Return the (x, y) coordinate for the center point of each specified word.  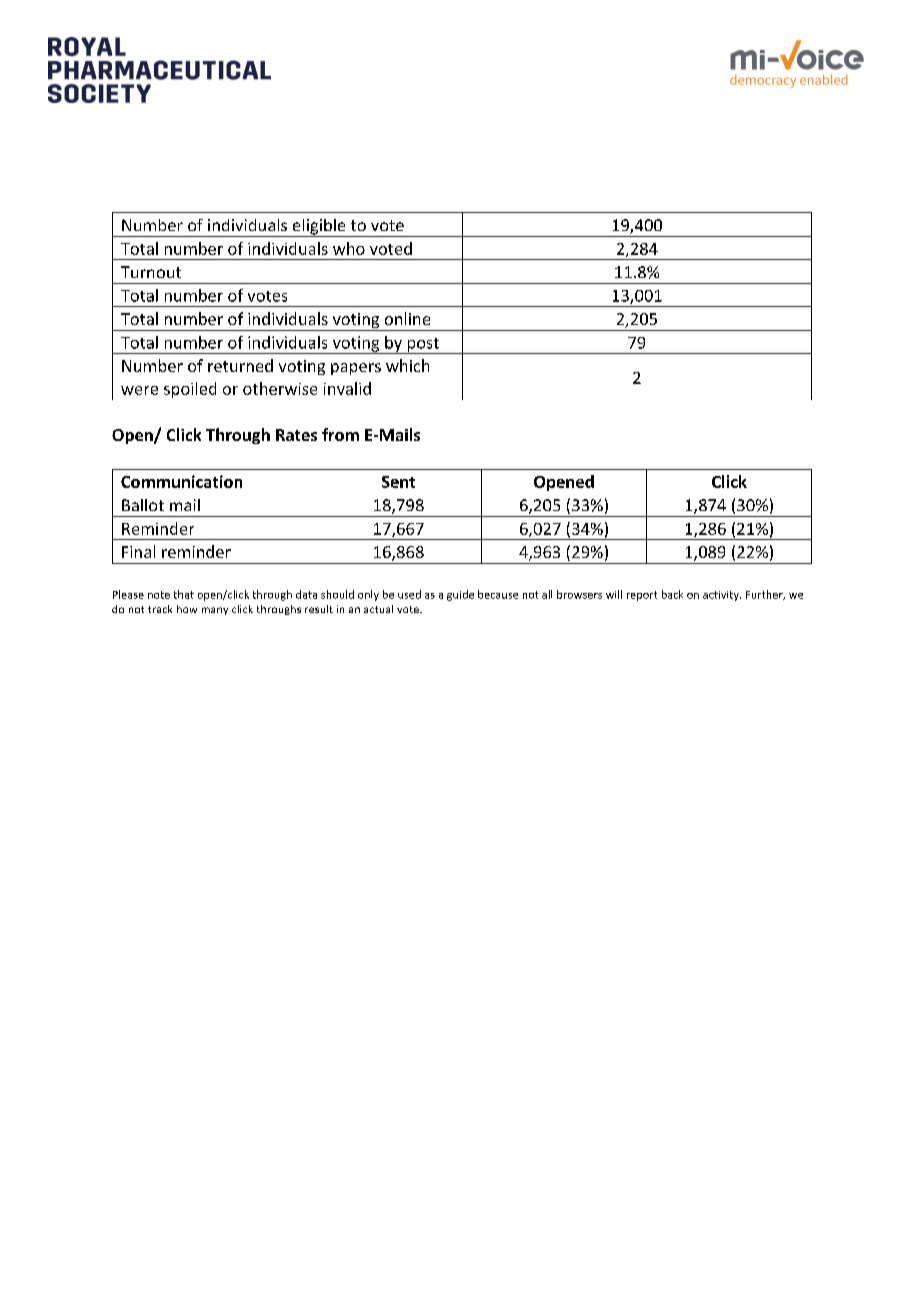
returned (240, 365)
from (340, 434)
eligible (319, 228)
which (407, 365)
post (423, 346)
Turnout (151, 272)
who (349, 248)
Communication (181, 481)
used (409, 594)
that (184, 594)
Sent (398, 482)
